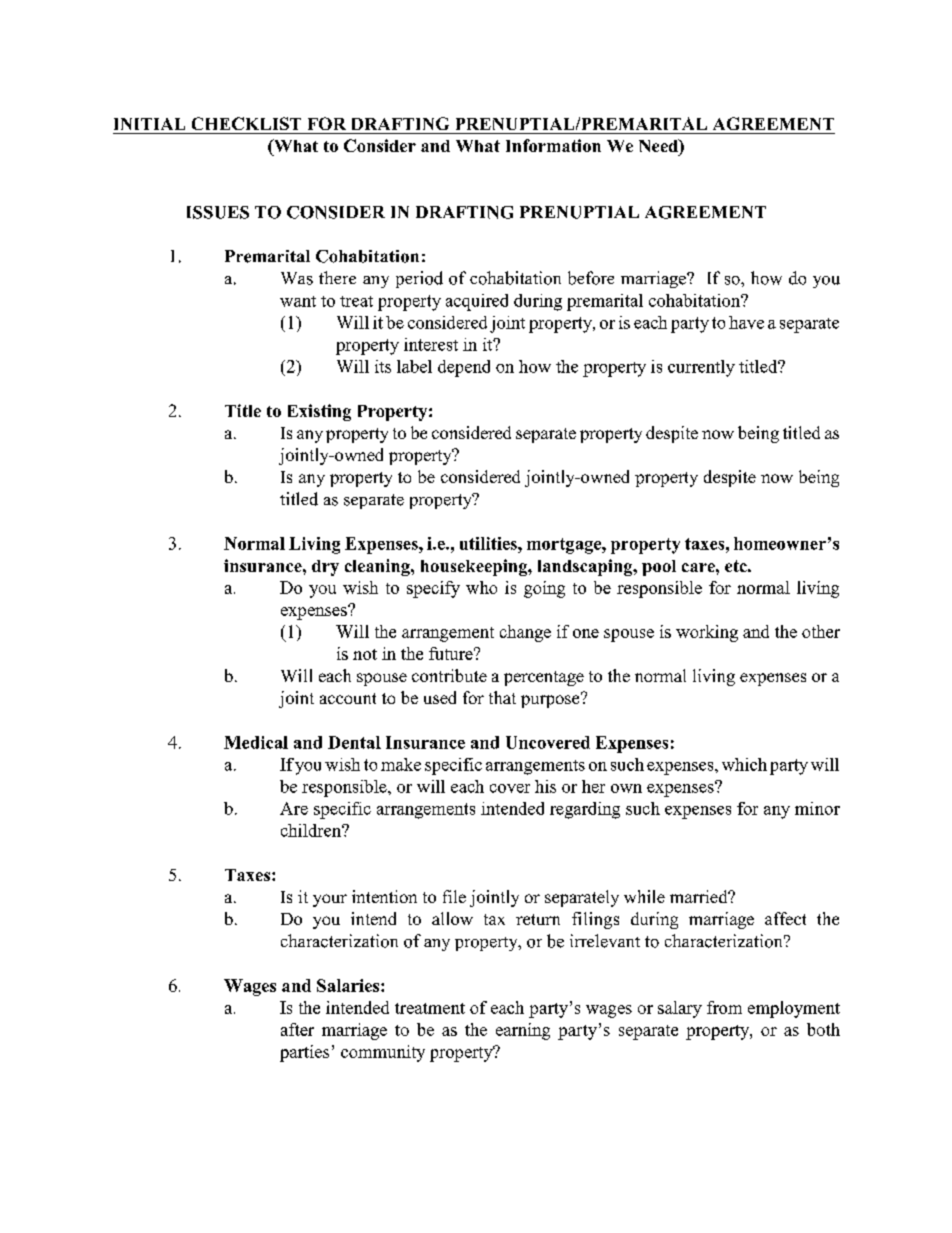 The width and height of the screenshot is (952, 1233). I want to click on Information, so click(553, 145).
